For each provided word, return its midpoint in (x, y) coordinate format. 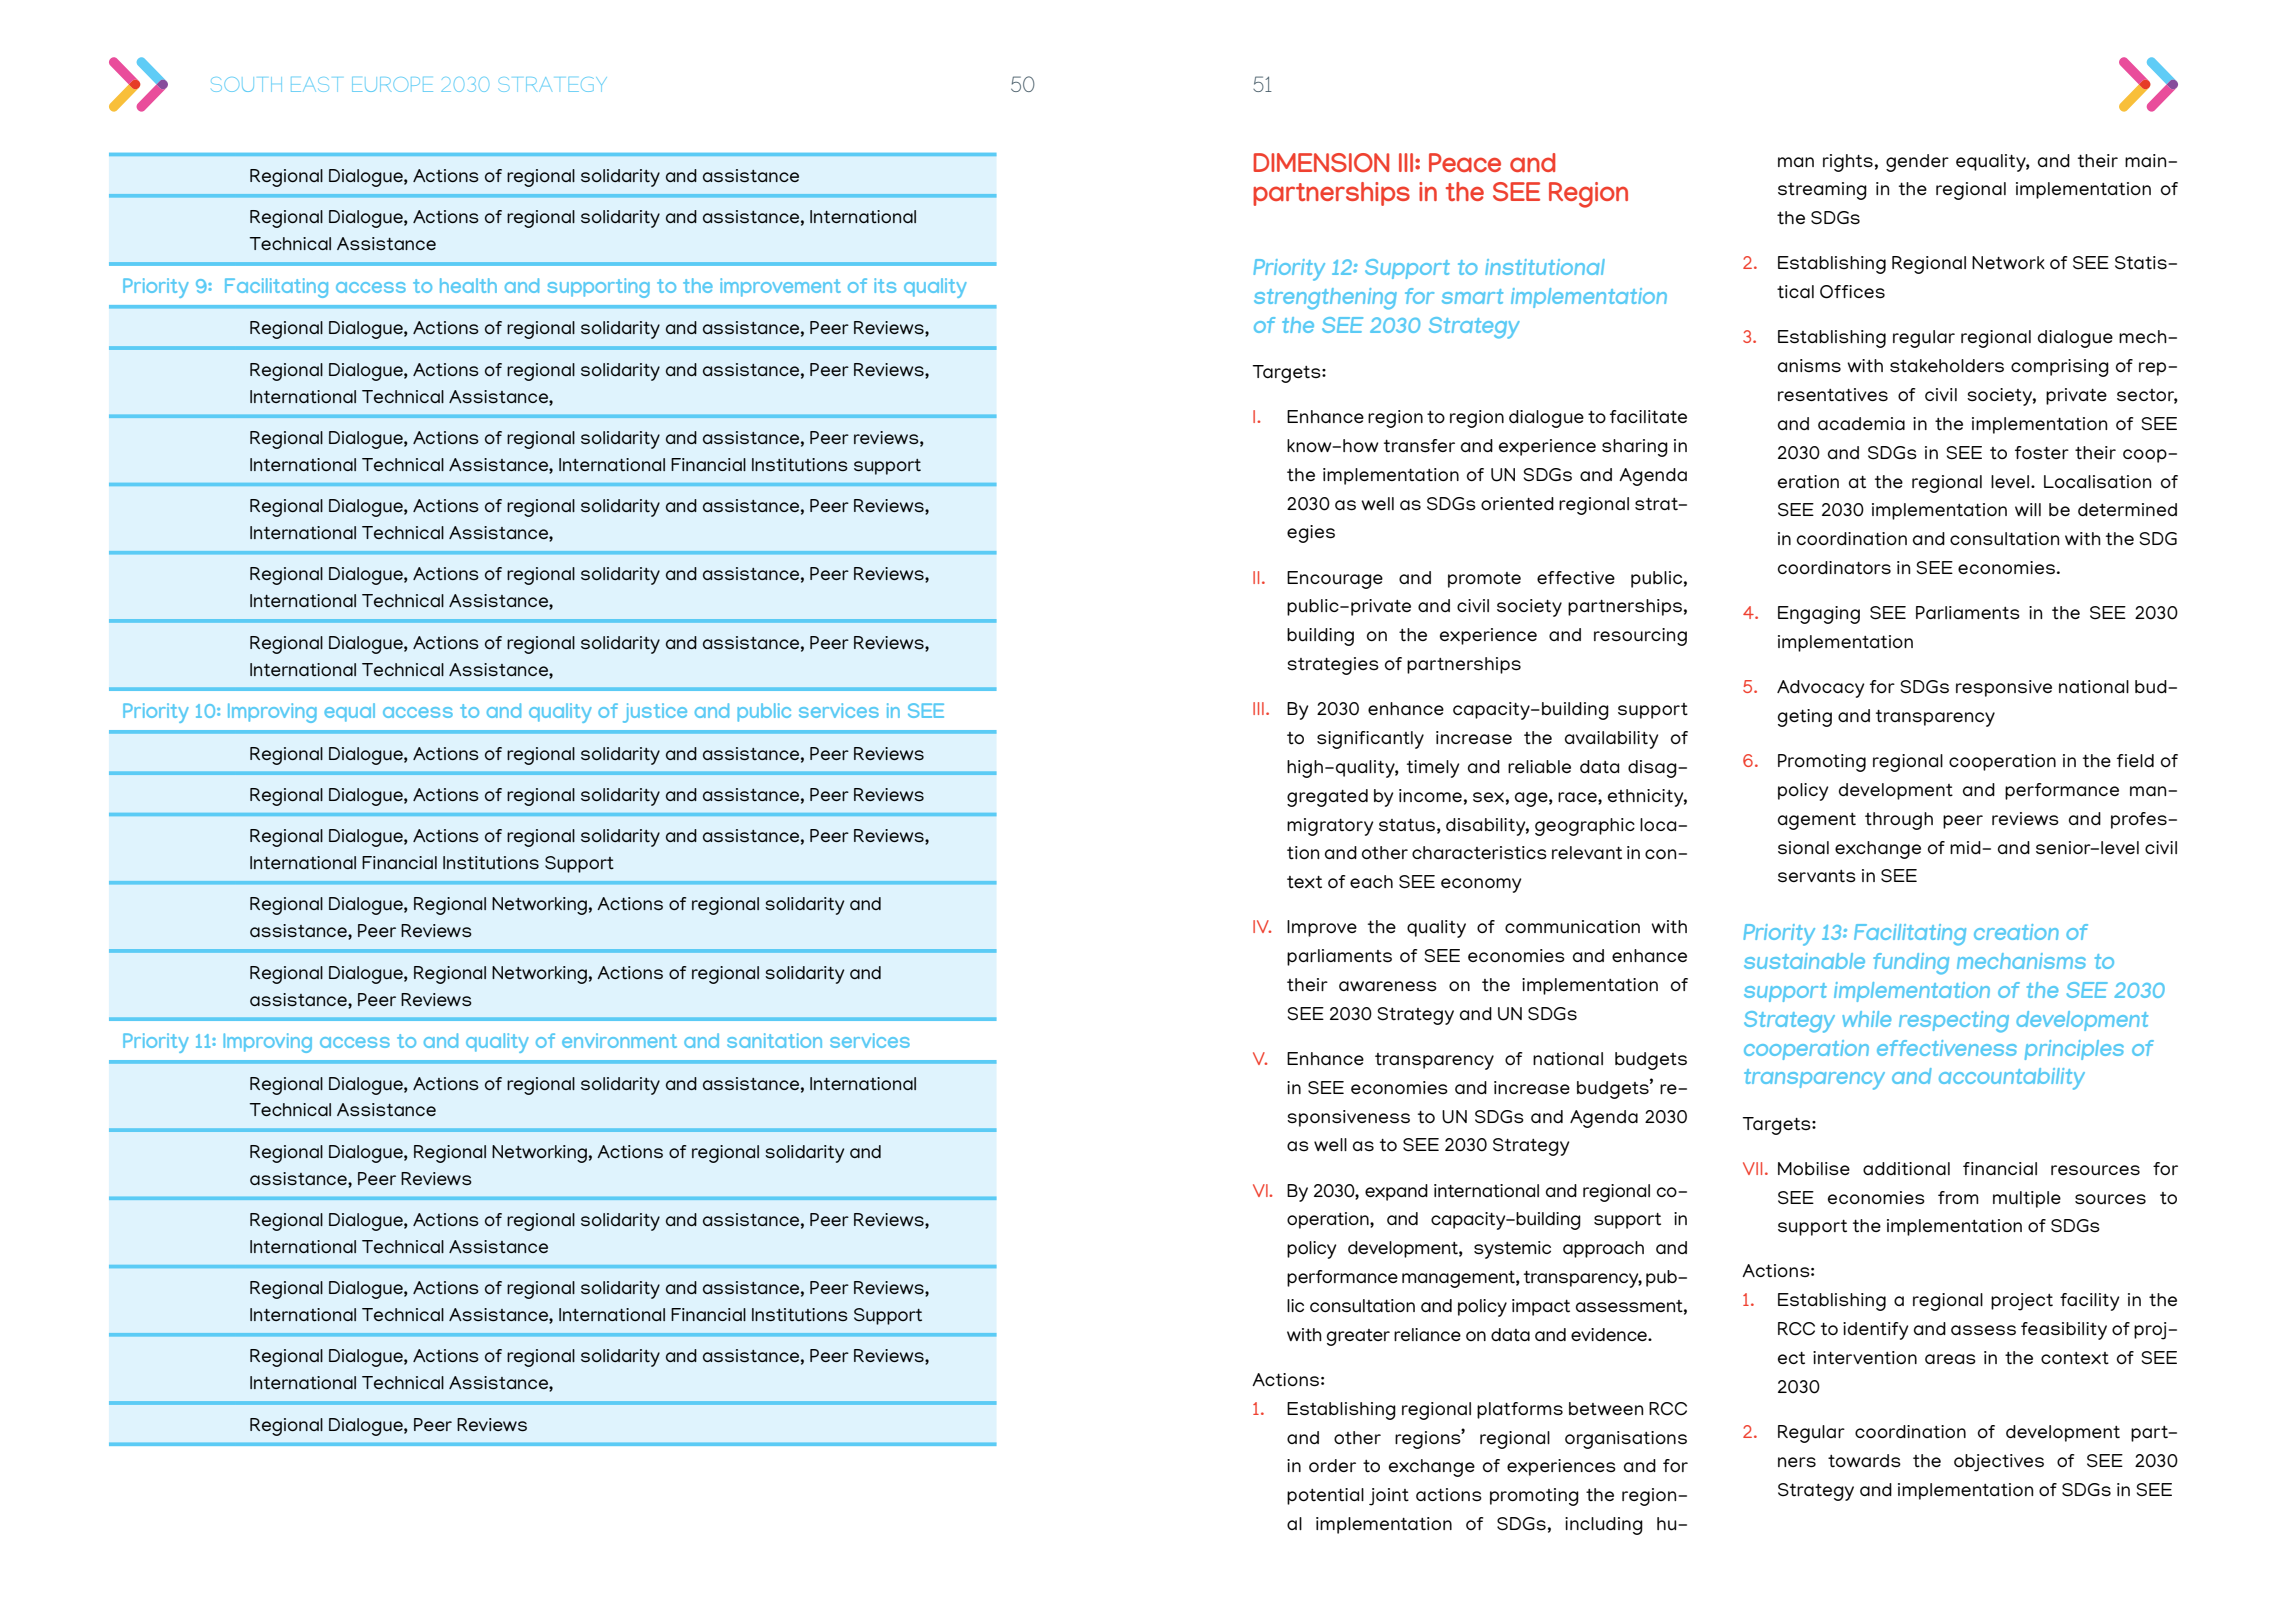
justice (655, 713)
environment (619, 1040)
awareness (1388, 986)
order (1332, 1465)
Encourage (1335, 580)
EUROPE (392, 84)
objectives (1999, 1463)
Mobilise (1814, 1168)
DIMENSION (1321, 163)
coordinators (1834, 568)
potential (1325, 1496)
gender (1917, 163)
